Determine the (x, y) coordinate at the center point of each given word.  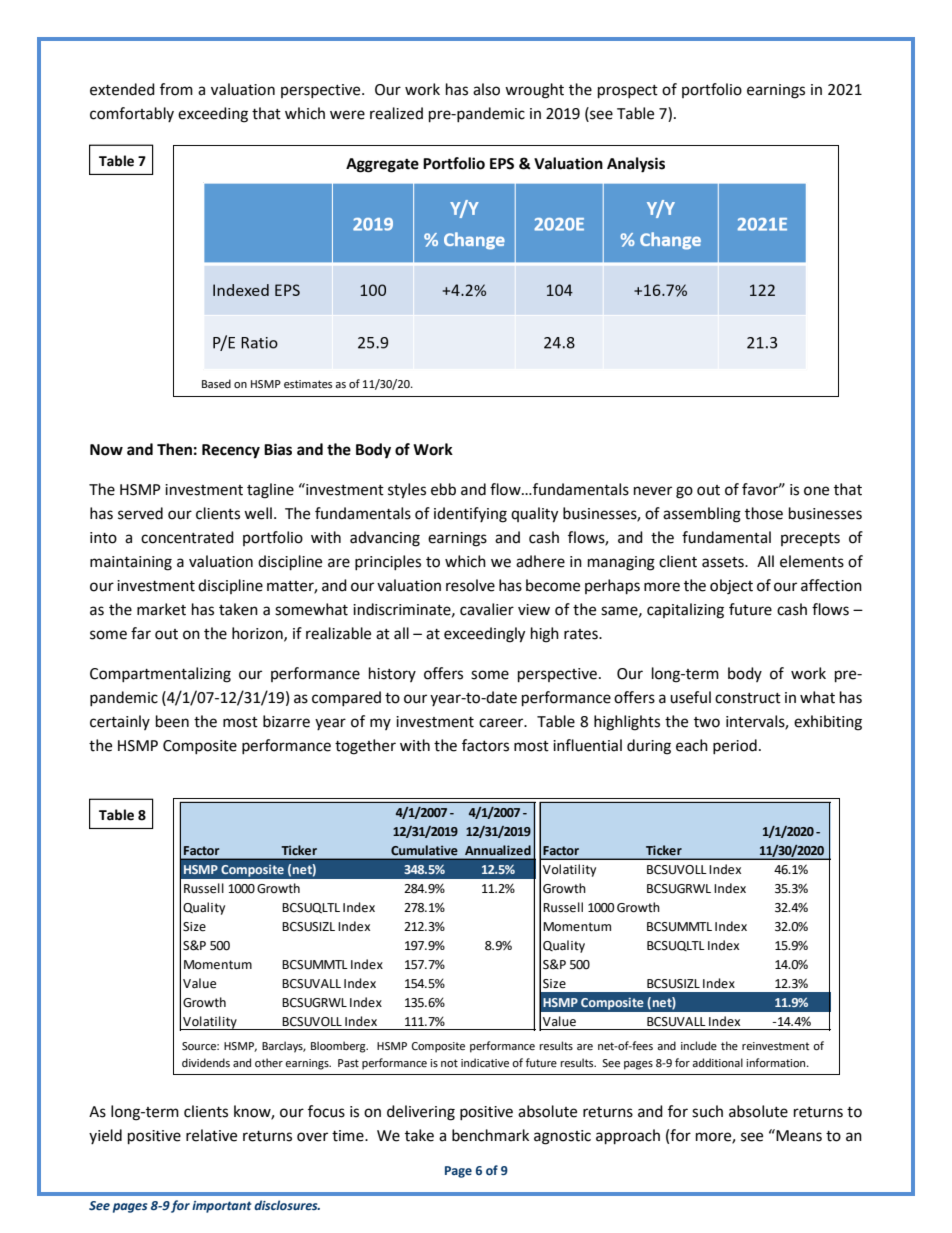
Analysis (636, 165)
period (735, 746)
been (172, 721)
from (176, 89)
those (764, 513)
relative (211, 1135)
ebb (443, 489)
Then (174, 449)
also (486, 89)
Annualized (498, 850)
